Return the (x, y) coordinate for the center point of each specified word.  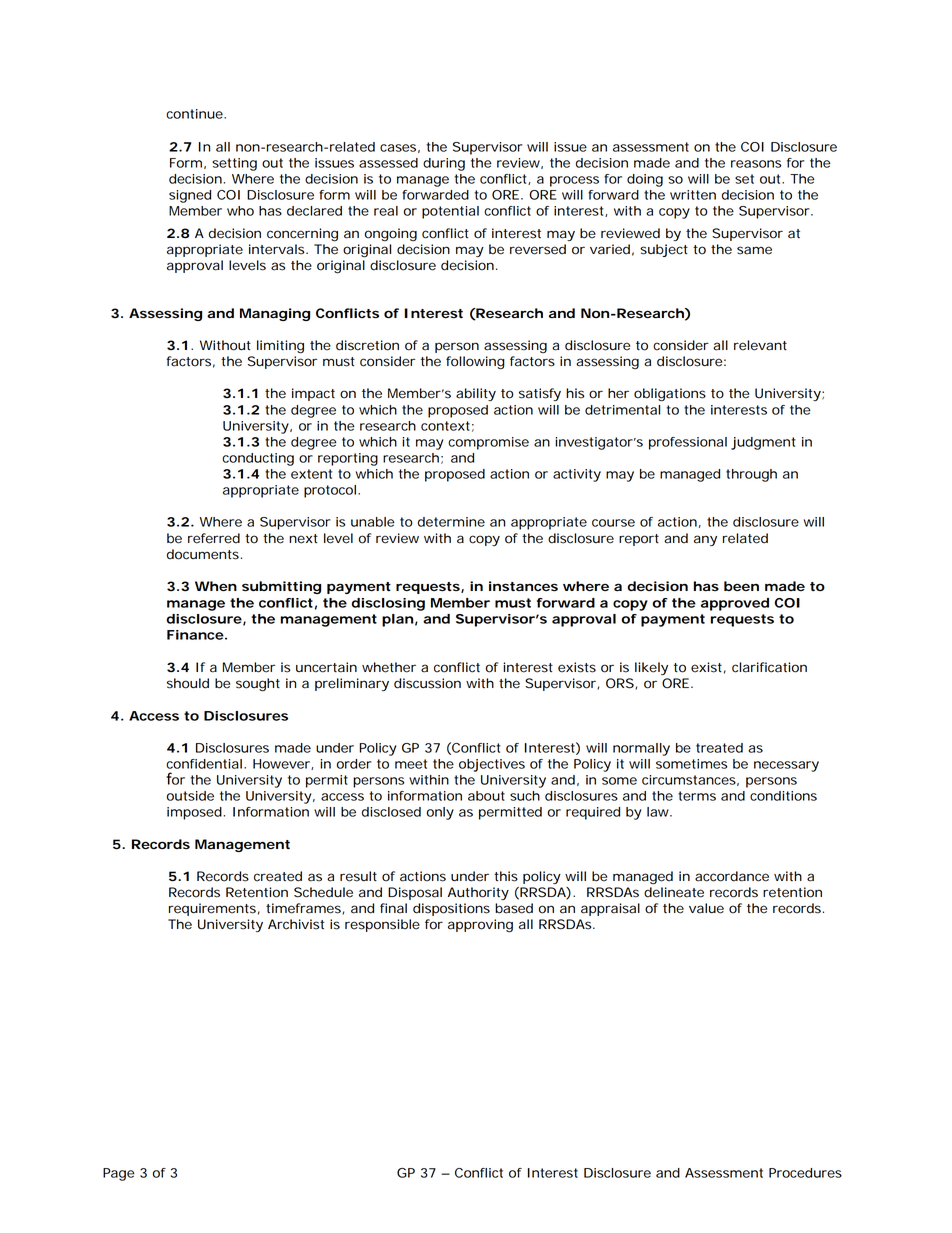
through (751, 475)
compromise (488, 443)
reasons (756, 164)
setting (234, 164)
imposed (194, 813)
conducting (258, 459)
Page (118, 1174)
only (440, 813)
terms (697, 796)
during (444, 164)
